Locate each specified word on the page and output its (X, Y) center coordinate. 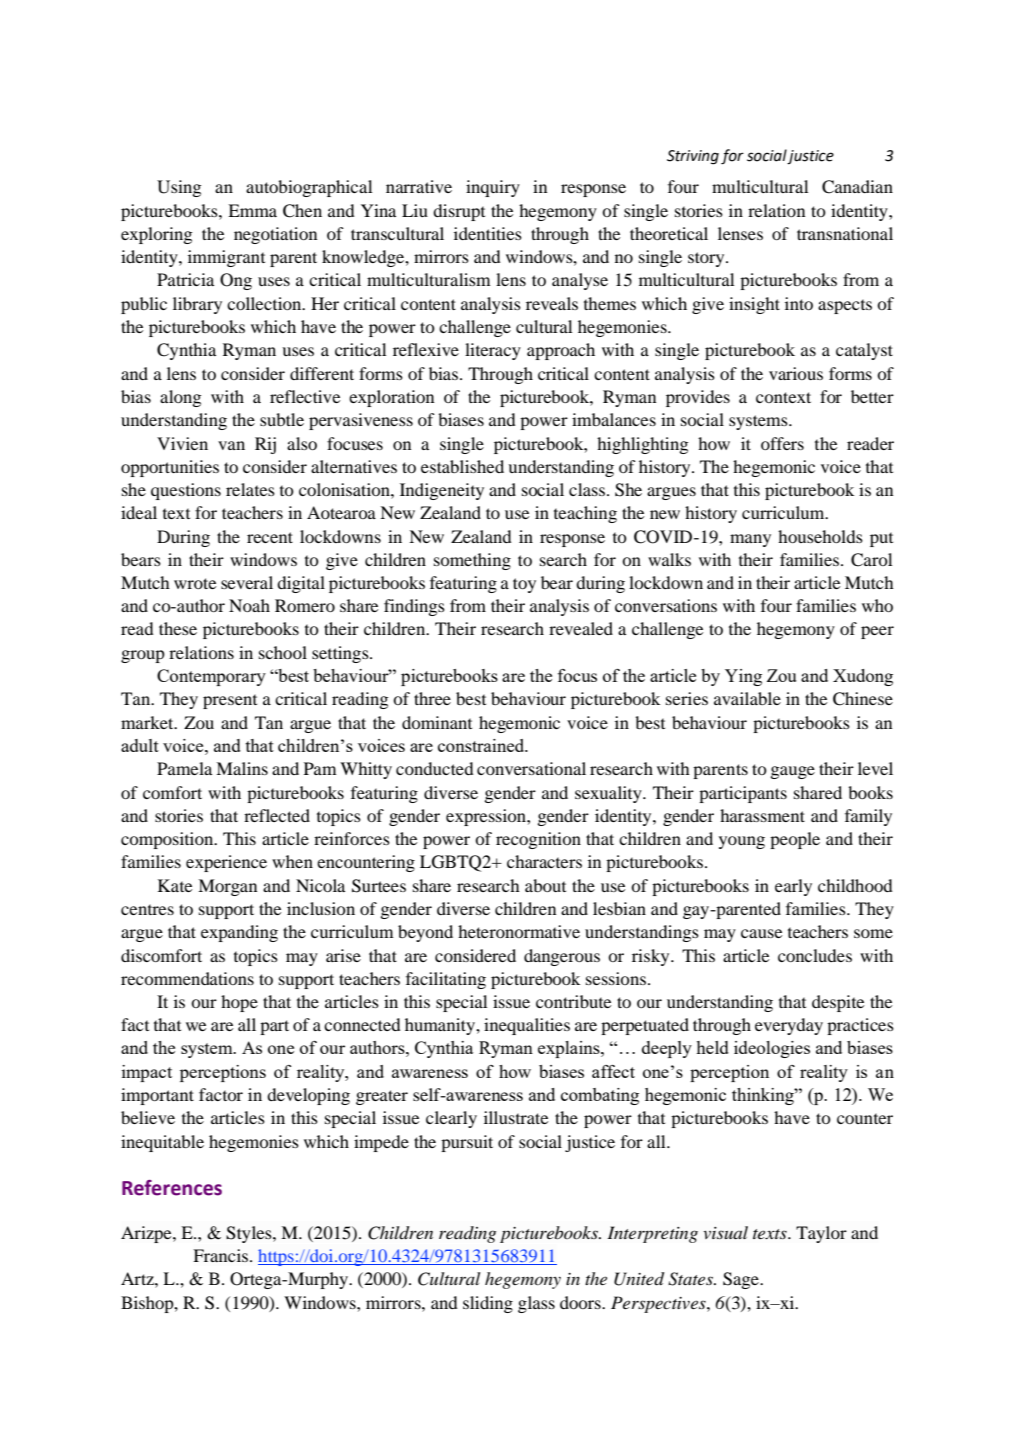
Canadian (857, 187)
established (462, 466)
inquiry (493, 188)
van (231, 445)
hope (239, 1003)
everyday (789, 1026)
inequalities (527, 1026)
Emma (252, 210)
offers (782, 443)
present (230, 701)
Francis (222, 1255)
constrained (482, 745)
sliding (488, 1304)
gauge (793, 772)
